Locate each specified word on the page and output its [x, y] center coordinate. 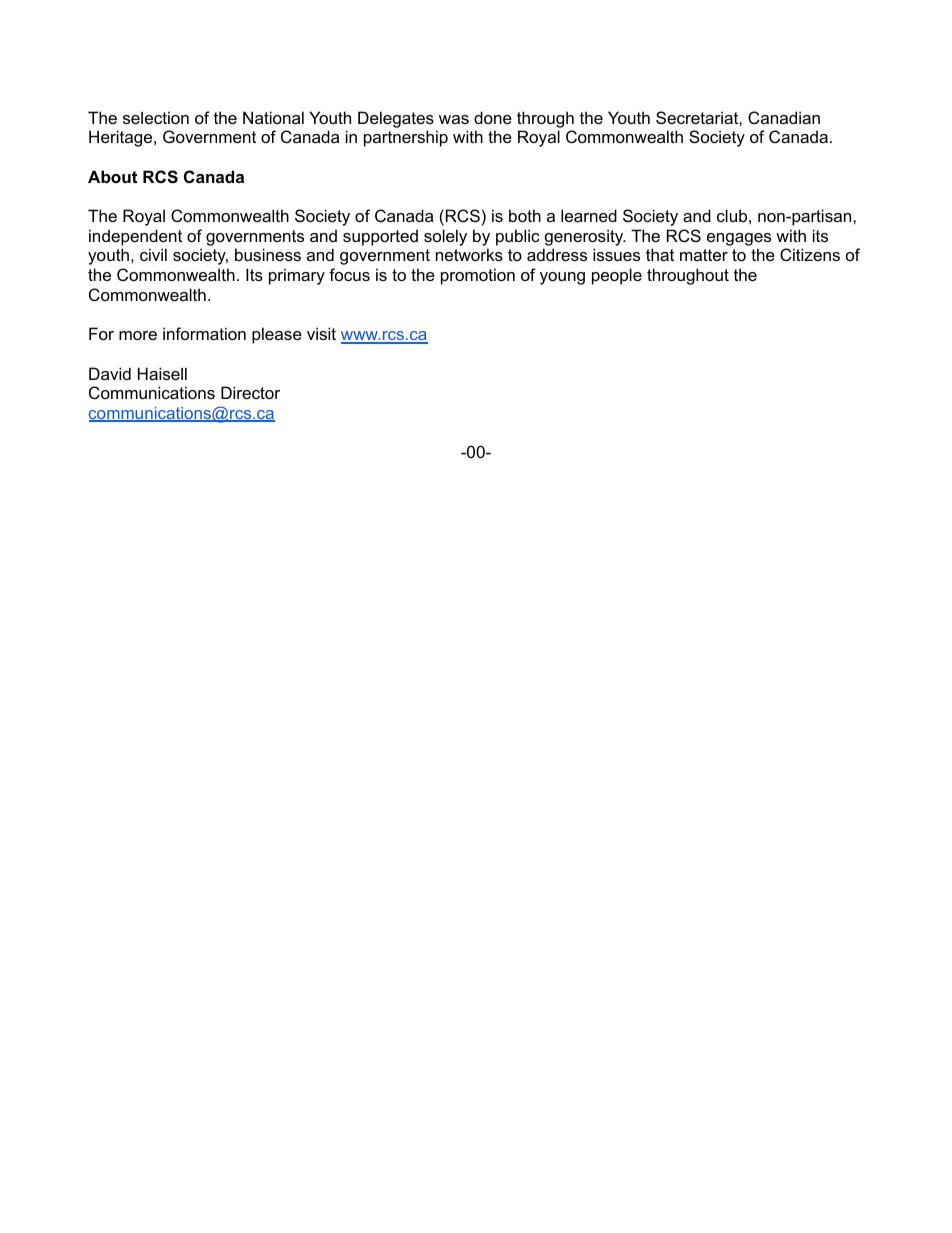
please [277, 335]
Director [250, 392]
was [454, 119]
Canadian [784, 117]
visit [321, 333]
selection [156, 117]
